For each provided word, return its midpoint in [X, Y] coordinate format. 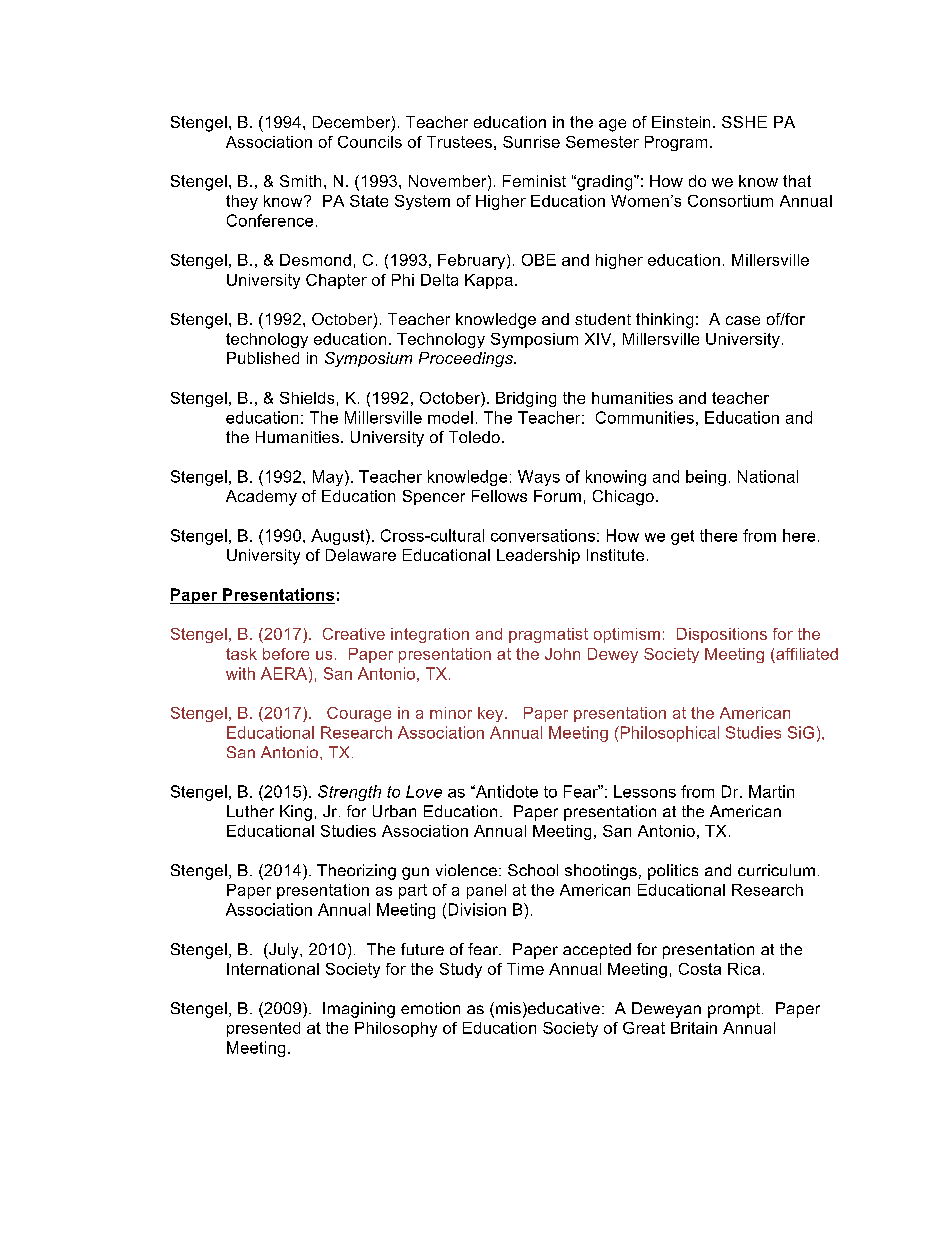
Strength [349, 793]
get [682, 537]
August [339, 537]
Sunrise [531, 142]
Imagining [359, 1010]
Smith [300, 181]
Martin [771, 791]
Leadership [538, 556]
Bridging [526, 399]
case [743, 320]
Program [676, 143]
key [492, 714]
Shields [307, 398]
